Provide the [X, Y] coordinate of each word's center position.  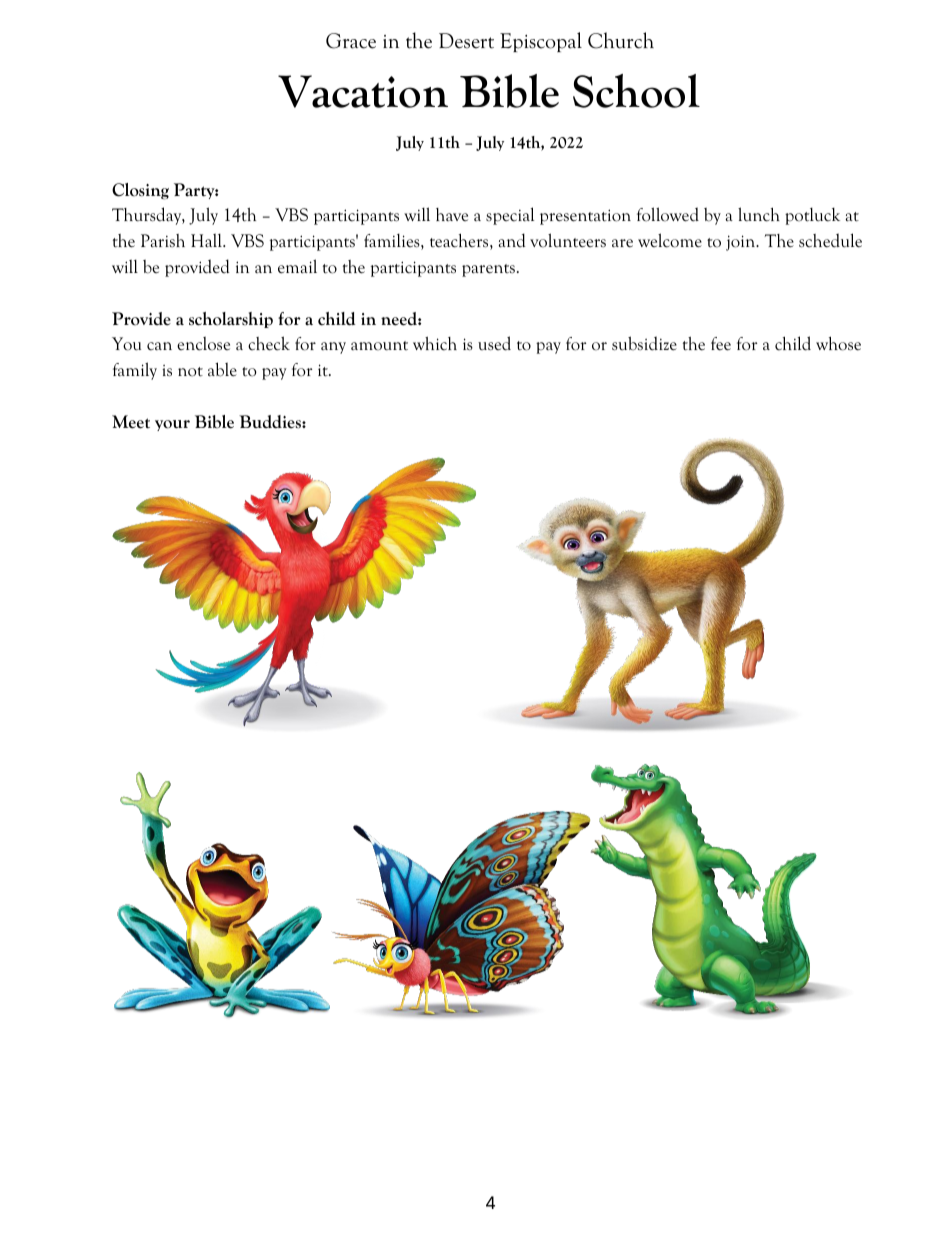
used [494, 343]
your [172, 425]
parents [488, 270]
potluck [812, 216]
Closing [140, 191]
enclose [203, 343]
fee [721, 344]
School [636, 91]
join [742, 243]
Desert [466, 41]
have [452, 214]
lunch [759, 214]
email [297, 266]
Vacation [363, 91]
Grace [351, 41]
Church [621, 40]
